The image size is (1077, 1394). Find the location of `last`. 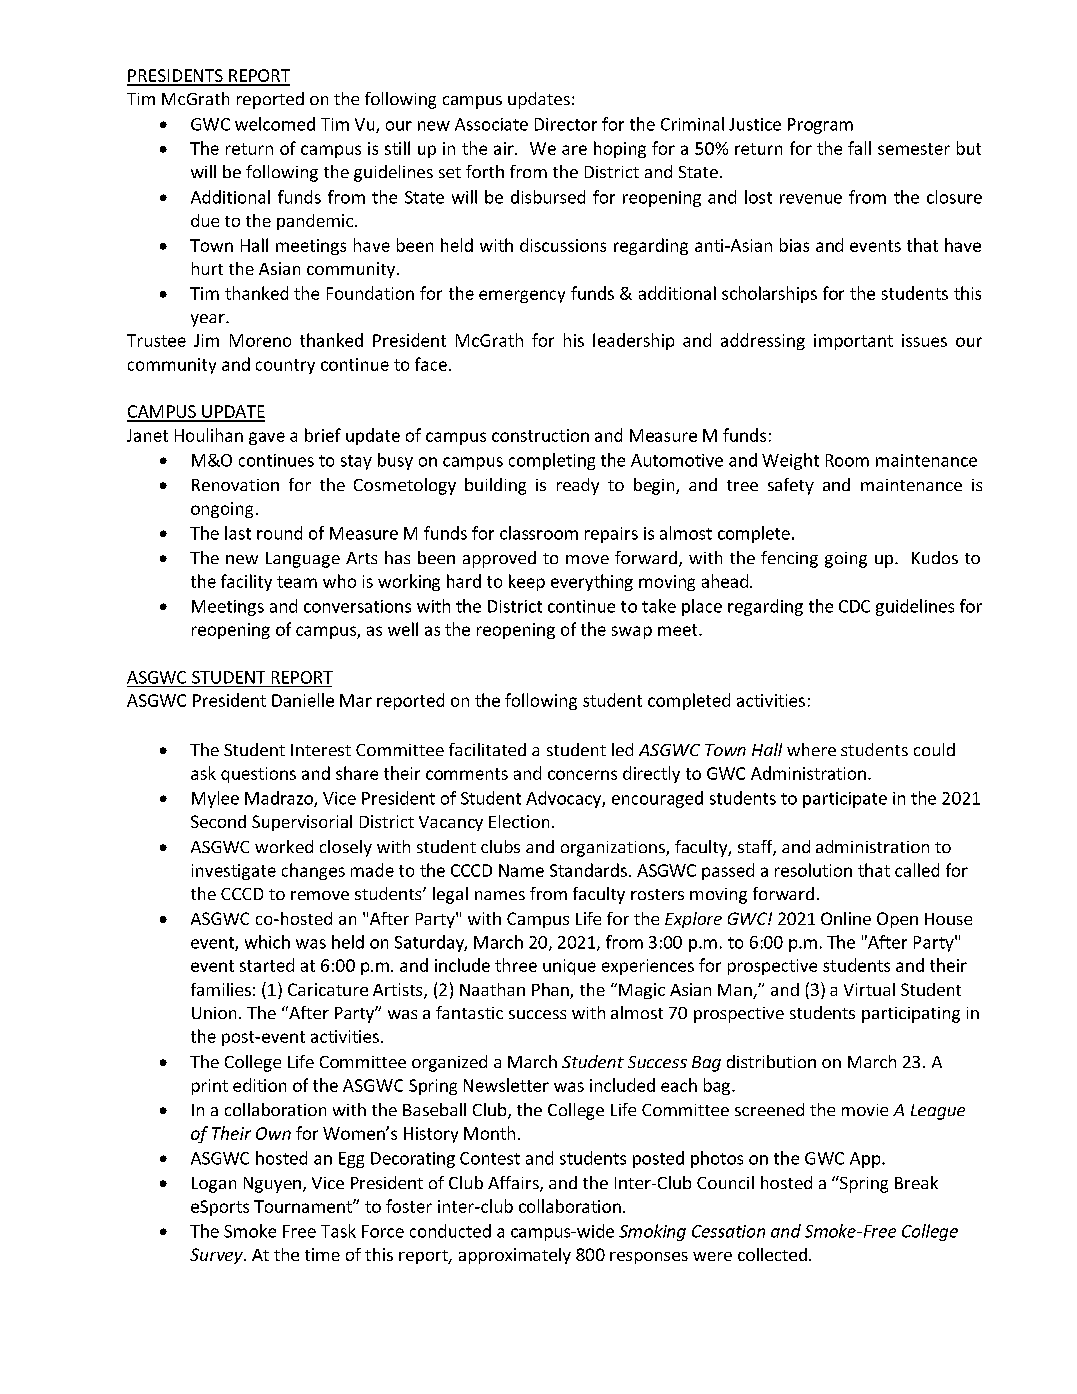

last is located at coordinates (238, 533).
